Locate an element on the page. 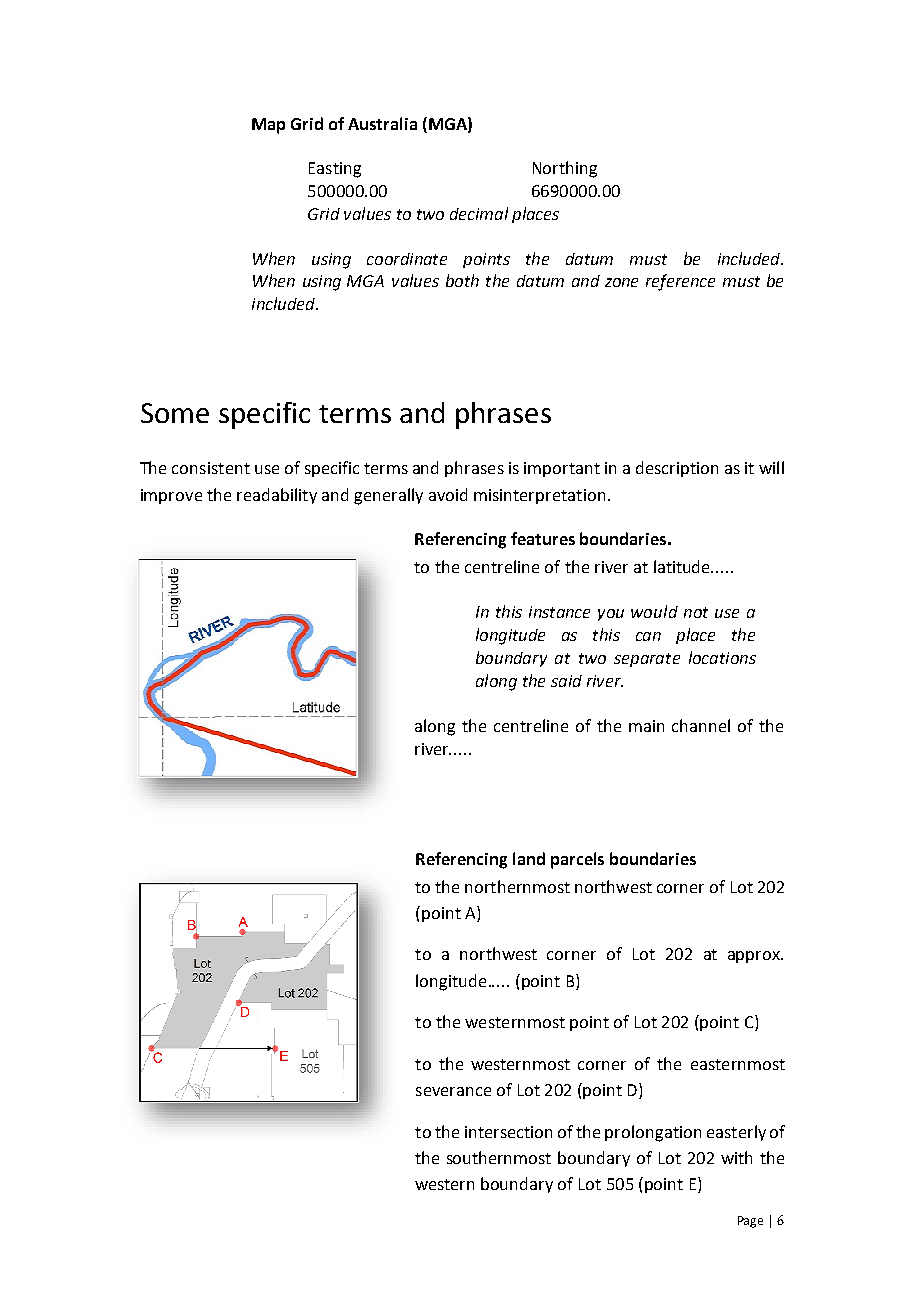 Image resolution: width=924 pixels, height=1308 pixels. Map is located at coordinates (268, 126).
